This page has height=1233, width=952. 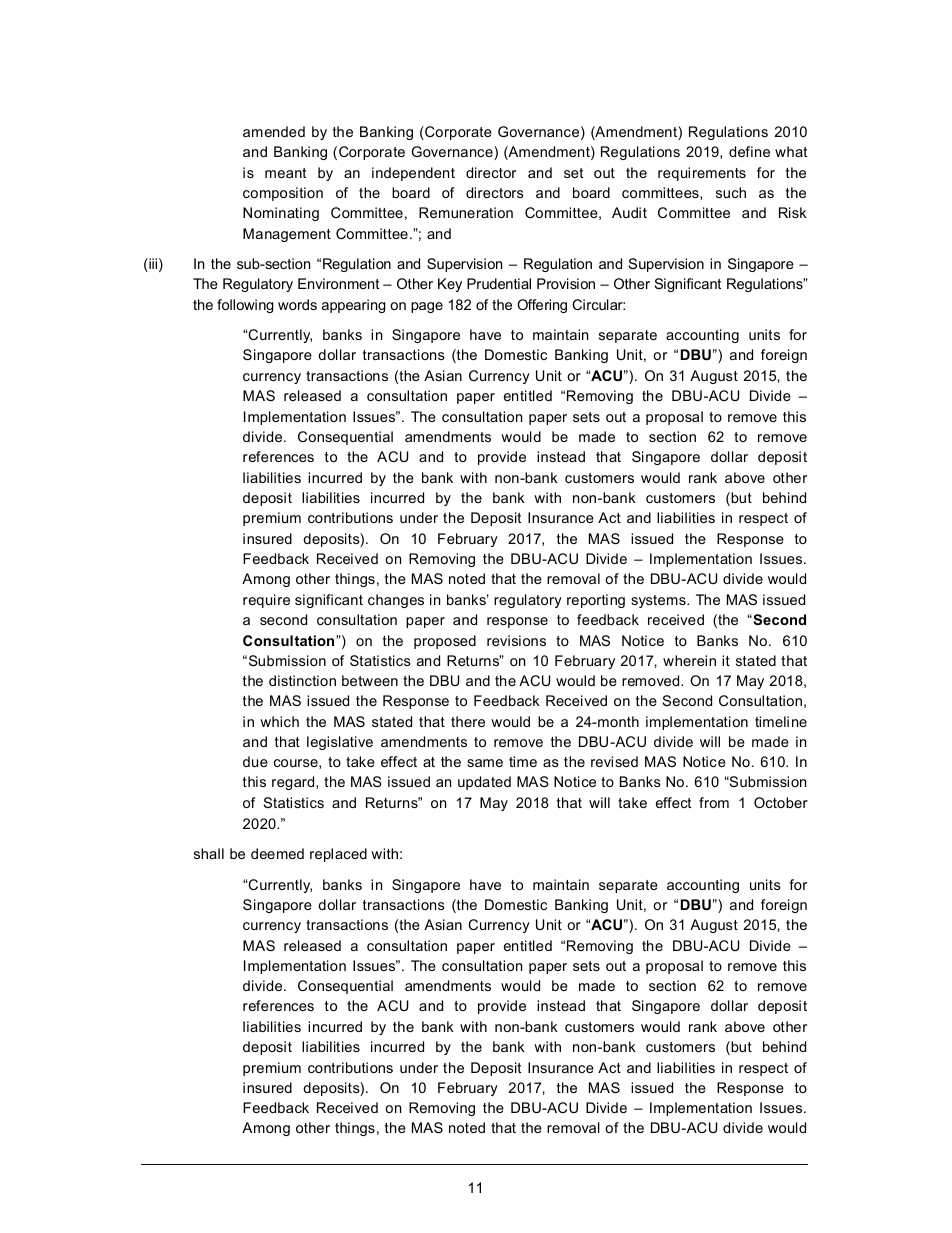 I want to click on words, so click(x=297, y=304).
